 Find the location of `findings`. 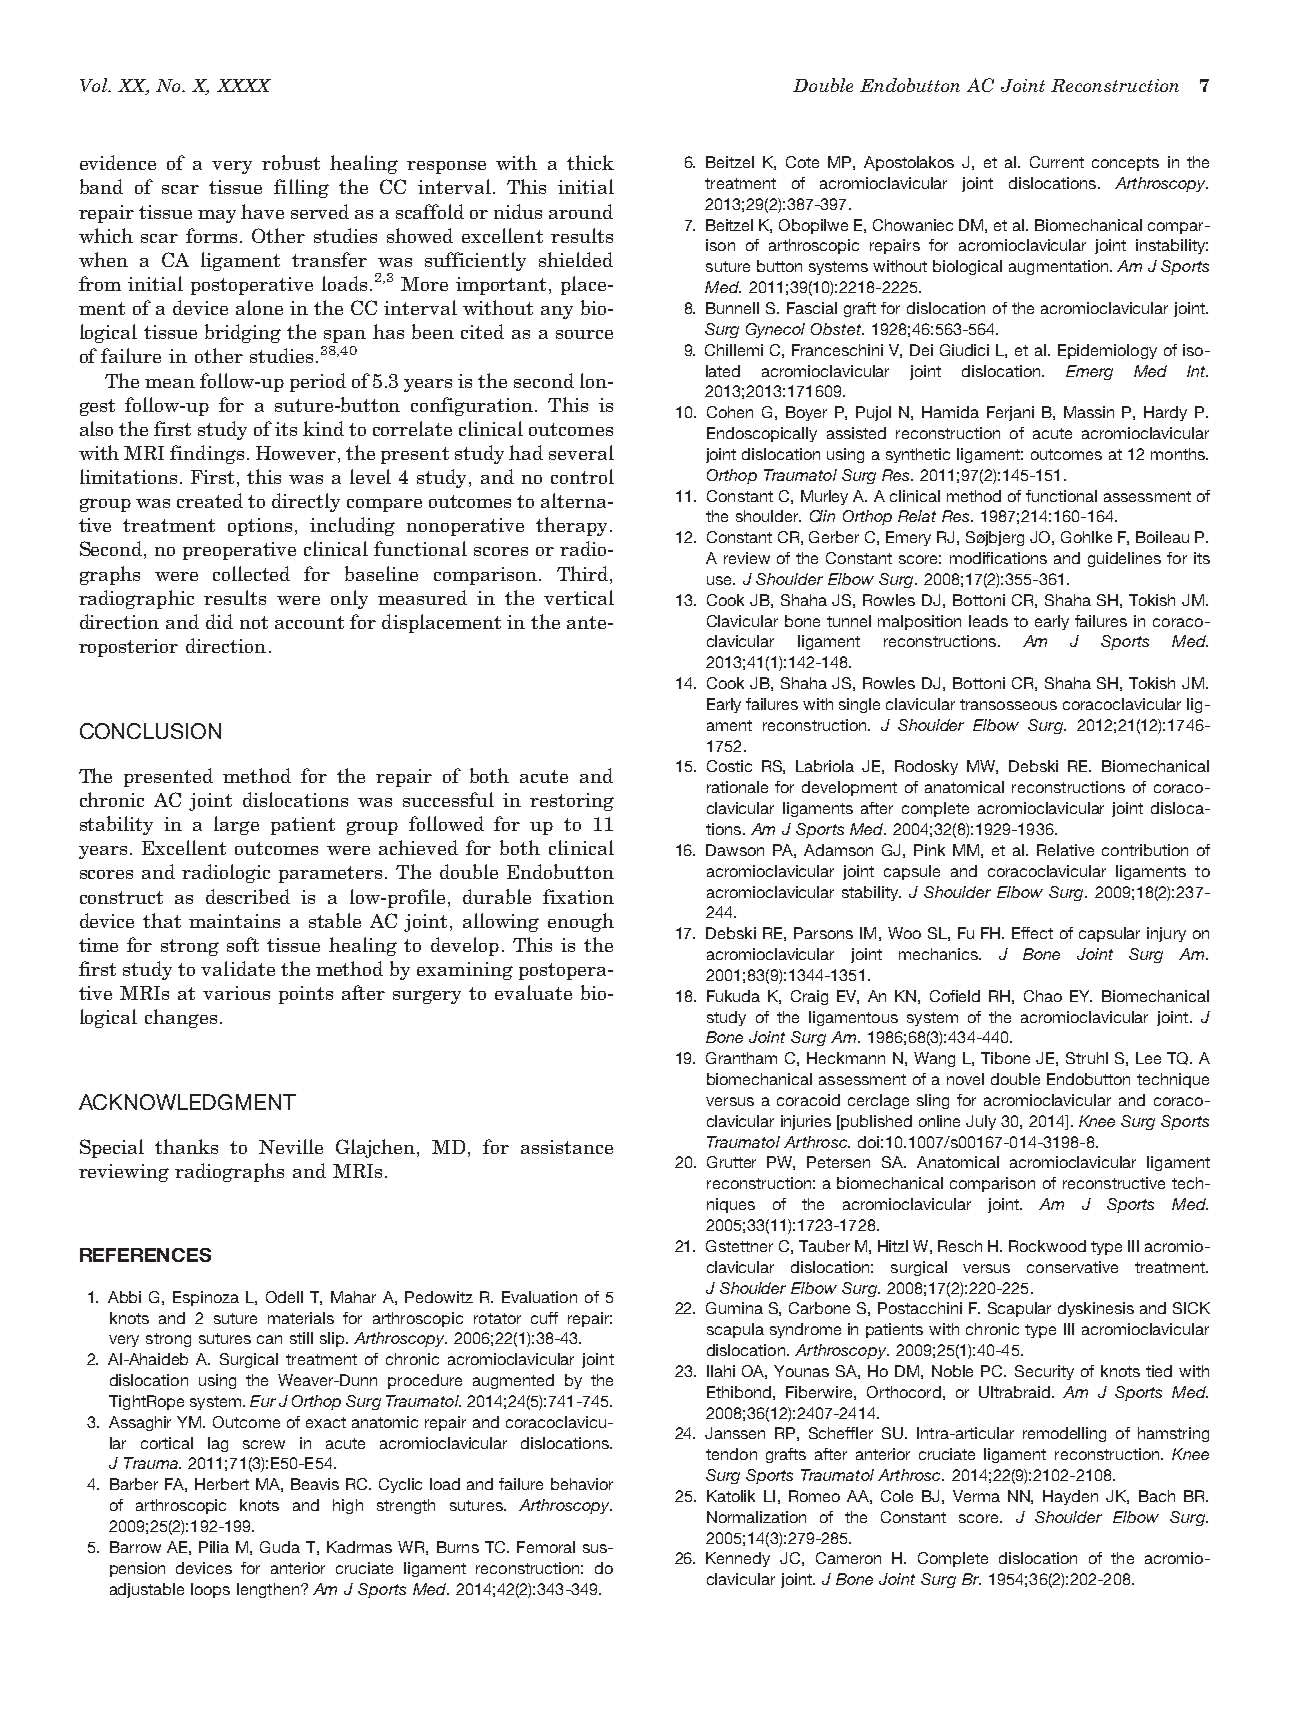

findings is located at coordinates (207, 454).
